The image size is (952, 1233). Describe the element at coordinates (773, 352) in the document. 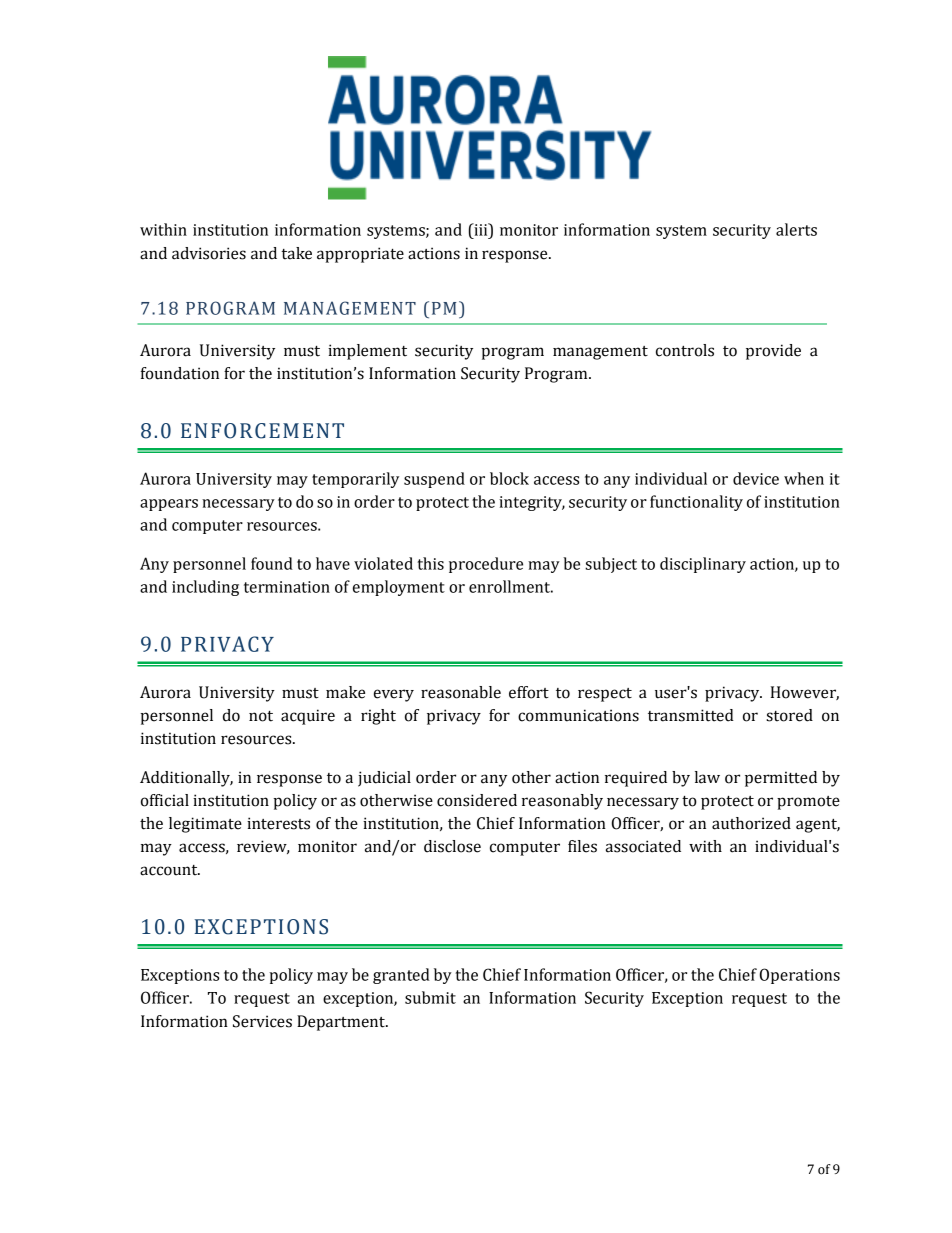

I see `provide` at that location.
